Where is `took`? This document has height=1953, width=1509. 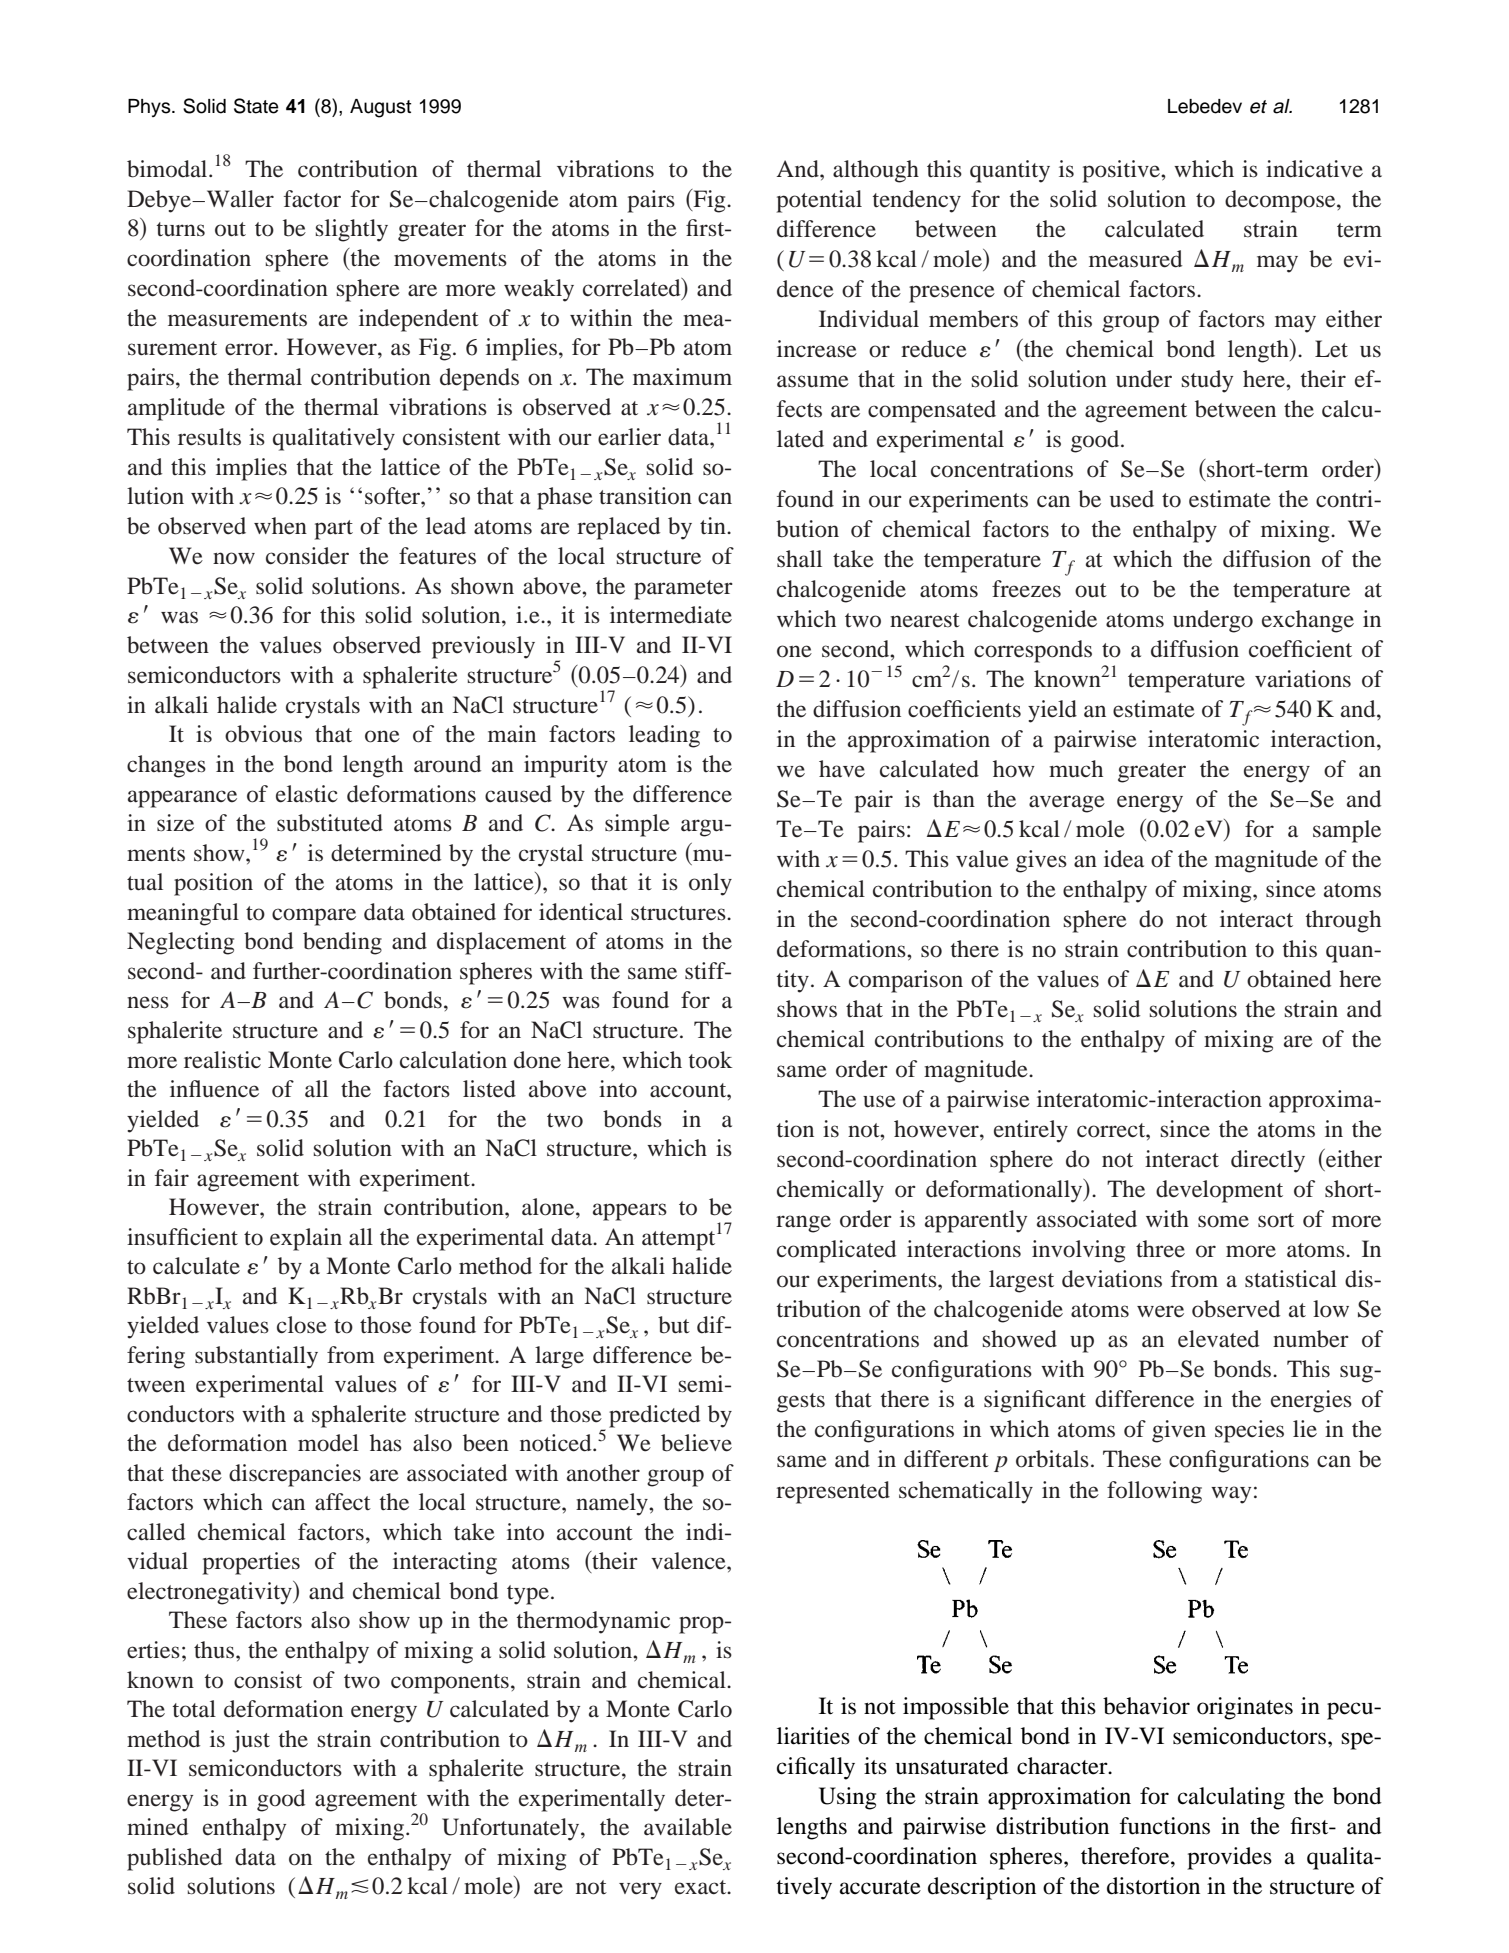 took is located at coordinates (710, 1060).
